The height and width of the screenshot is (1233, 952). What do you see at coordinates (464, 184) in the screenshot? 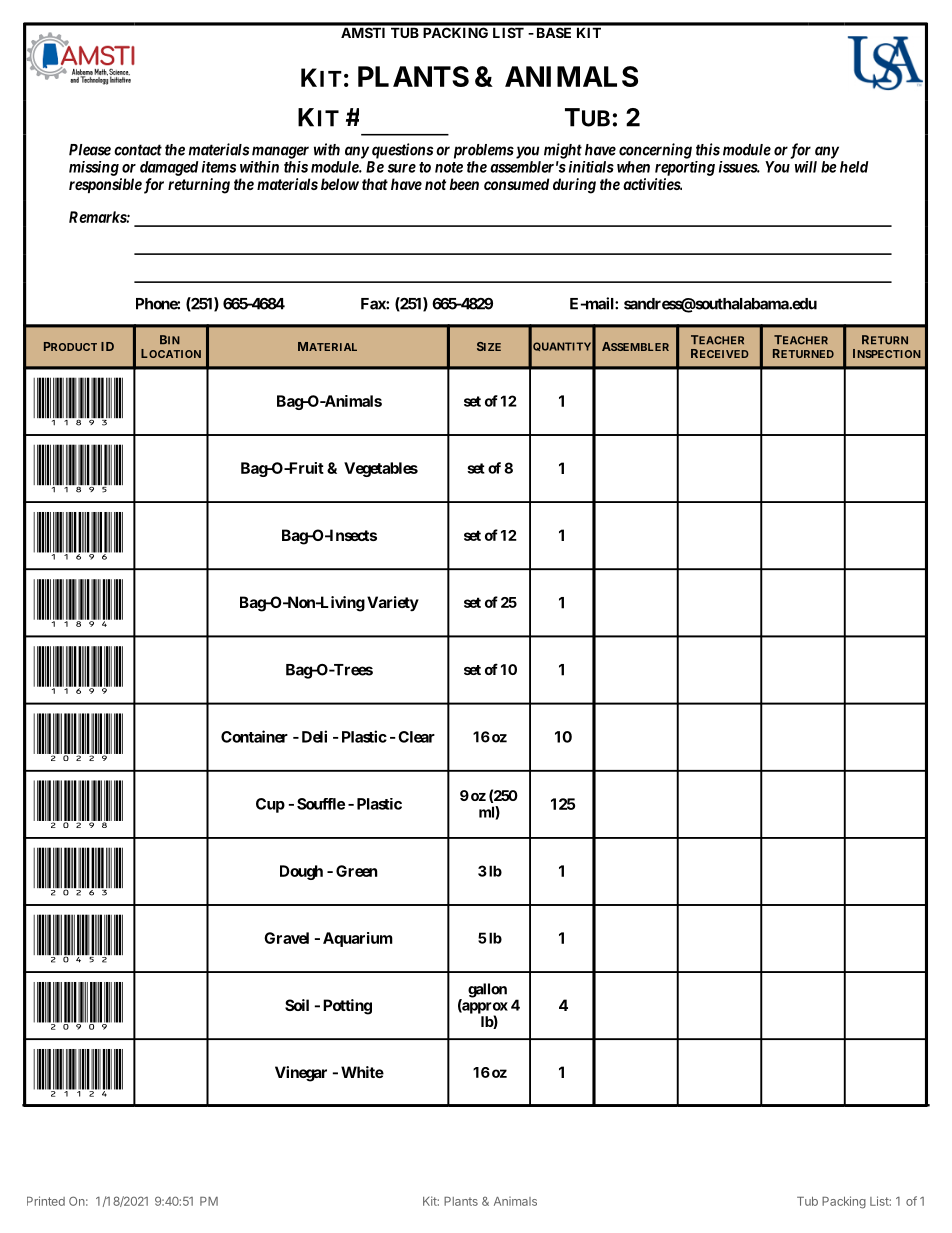
I see `been` at bounding box center [464, 184].
